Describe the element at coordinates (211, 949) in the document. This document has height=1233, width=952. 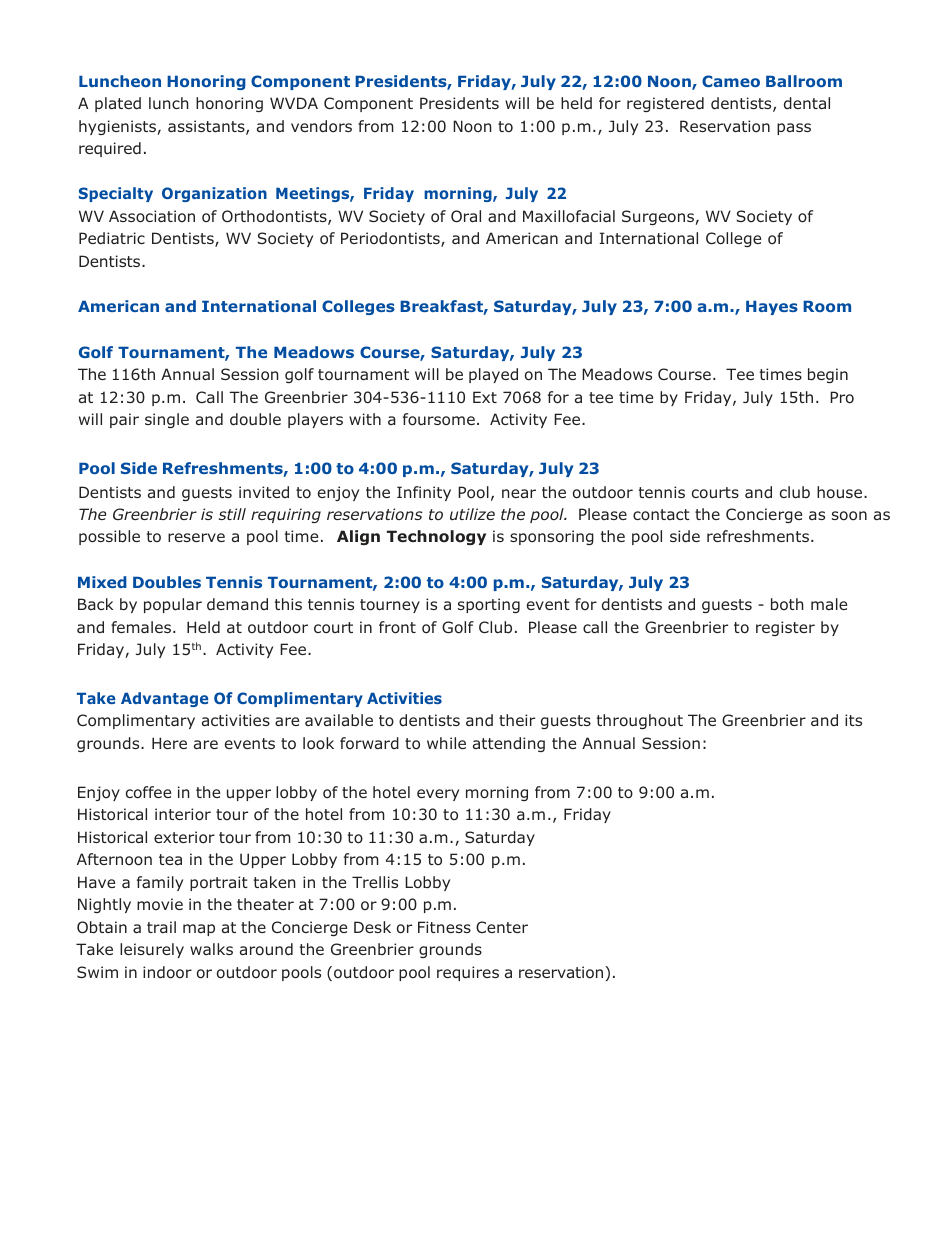
I see `walks` at that location.
